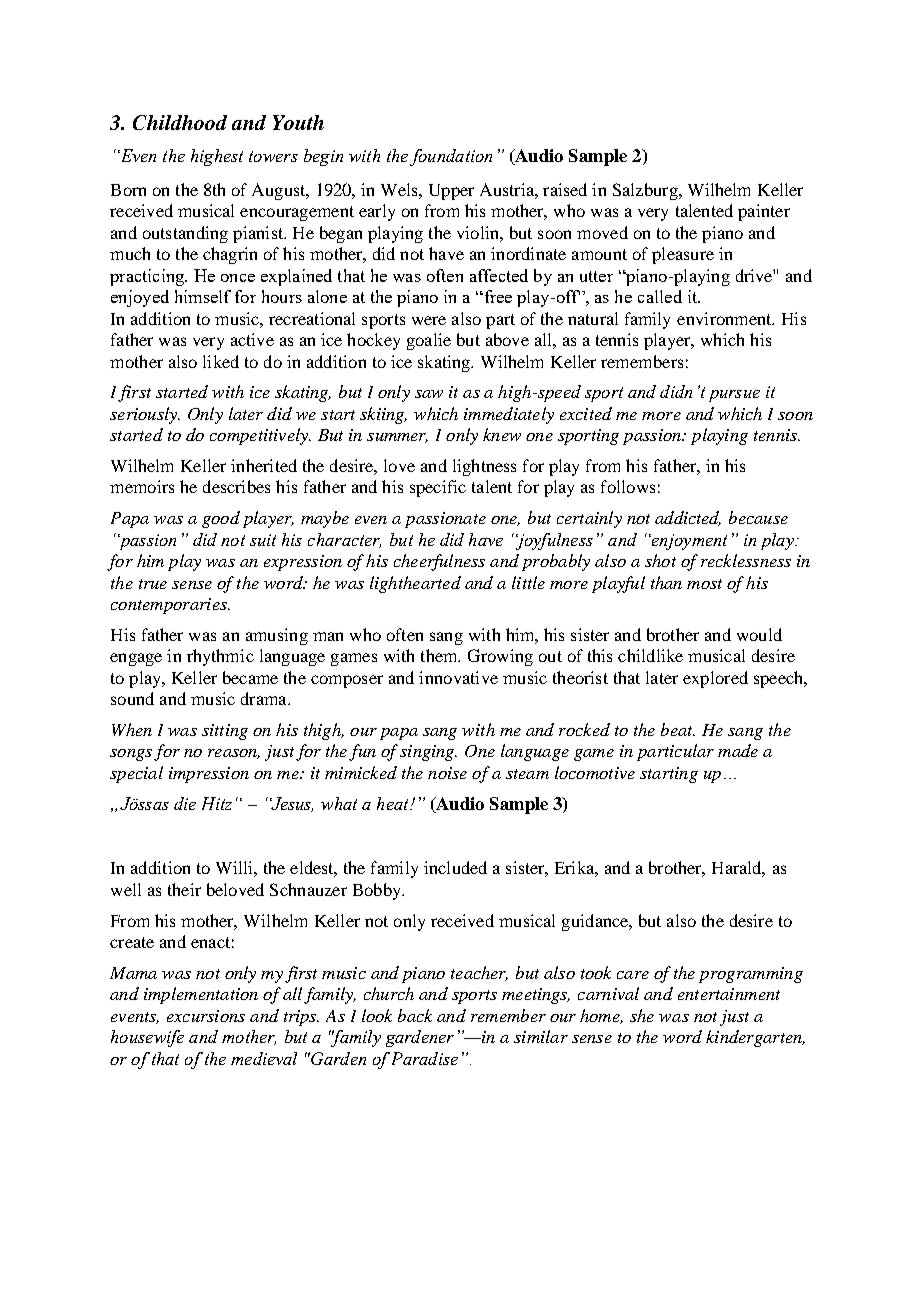  What do you see at coordinates (596, 922) in the screenshot?
I see `guidance` at bounding box center [596, 922].
